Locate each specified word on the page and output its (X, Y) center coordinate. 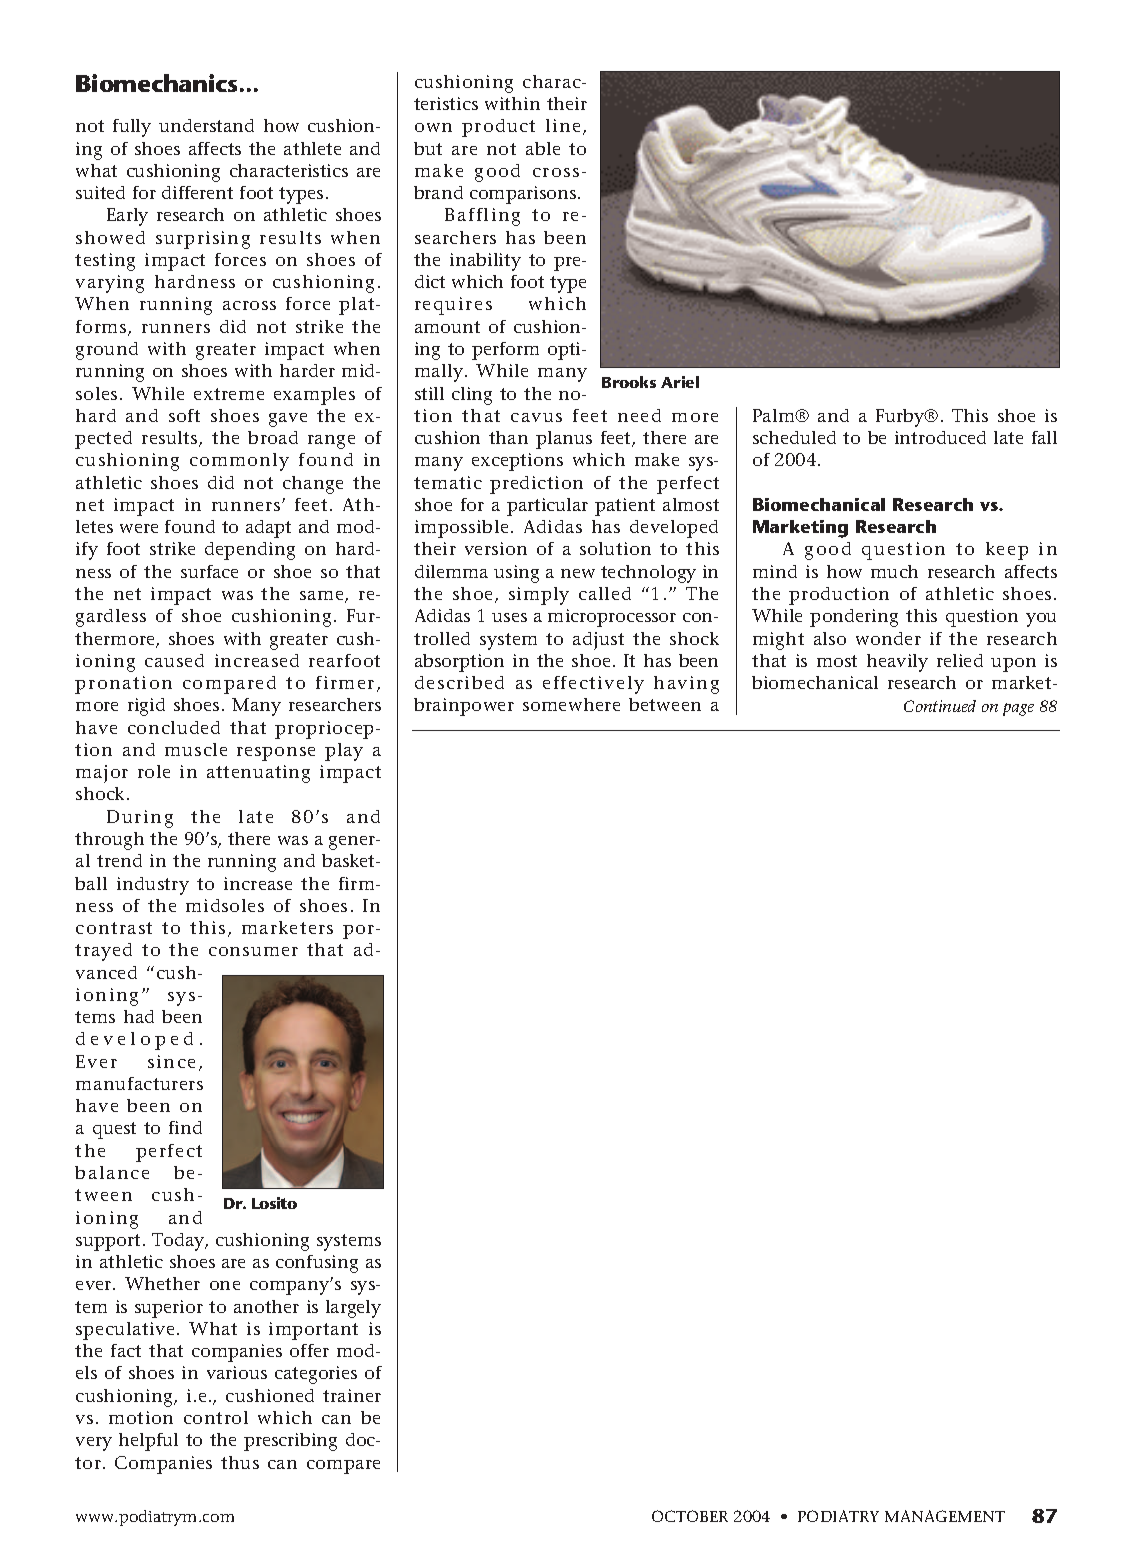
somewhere (571, 704)
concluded (174, 727)
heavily (897, 663)
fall (1044, 437)
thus (240, 1462)
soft (184, 415)
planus (564, 440)
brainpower (464, 707)
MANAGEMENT (945, 1516)
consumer (253, 951)
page (1018, 709)
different (197, 192)
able (543, 148)
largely (353, 1309)
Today (179, 1242)
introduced (940, 437)
